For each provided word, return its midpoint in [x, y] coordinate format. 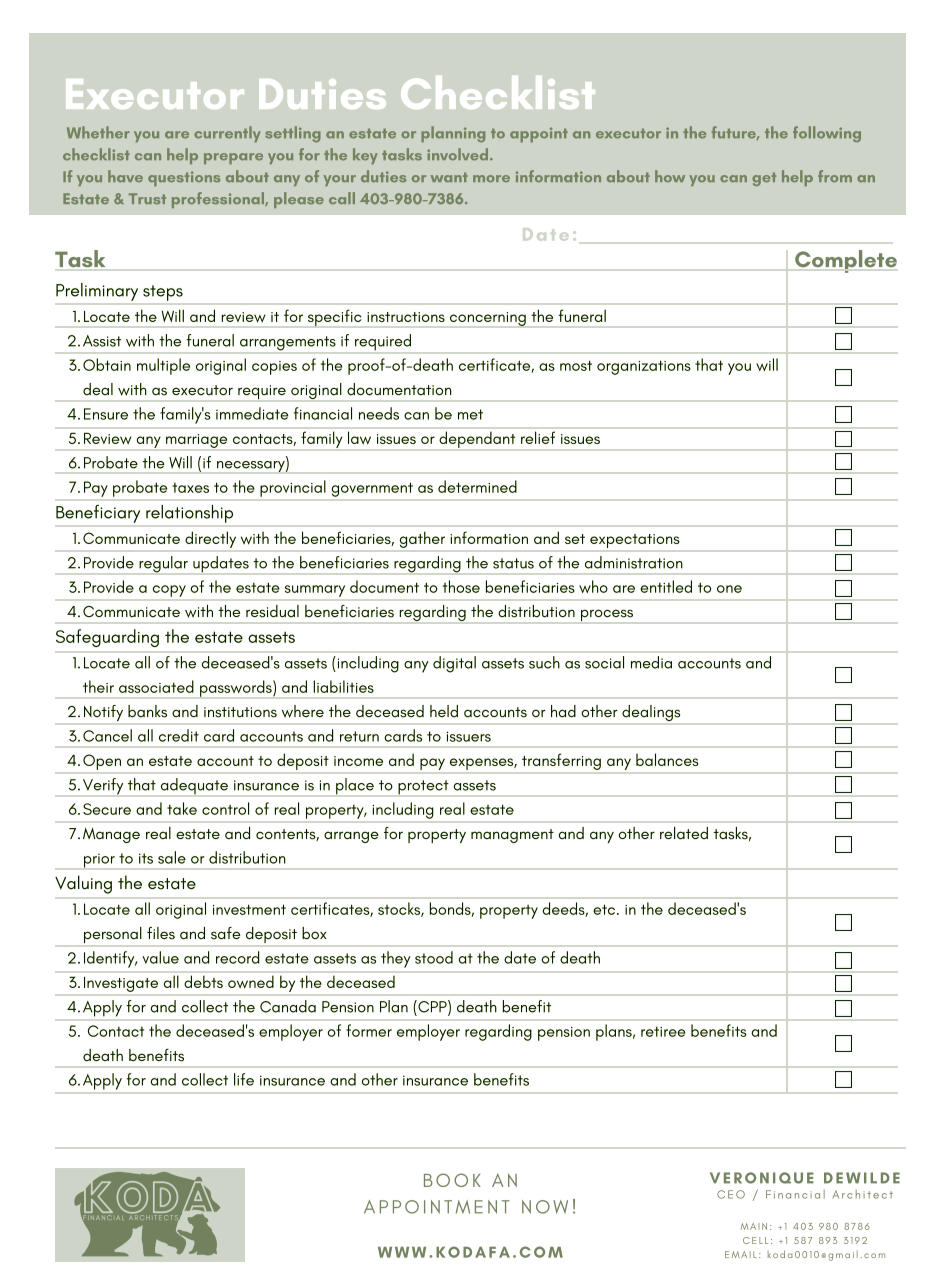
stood [434, 957]
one [729, 589]
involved [459, 154]
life [244, 1079]
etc [605, 909]
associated [156, 686]
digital [454, 664]
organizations [644, 367]
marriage [196, 441]
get [764, 179]
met [470, 414]
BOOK [452, 1180]
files [161, 933]
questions [184, 178]
